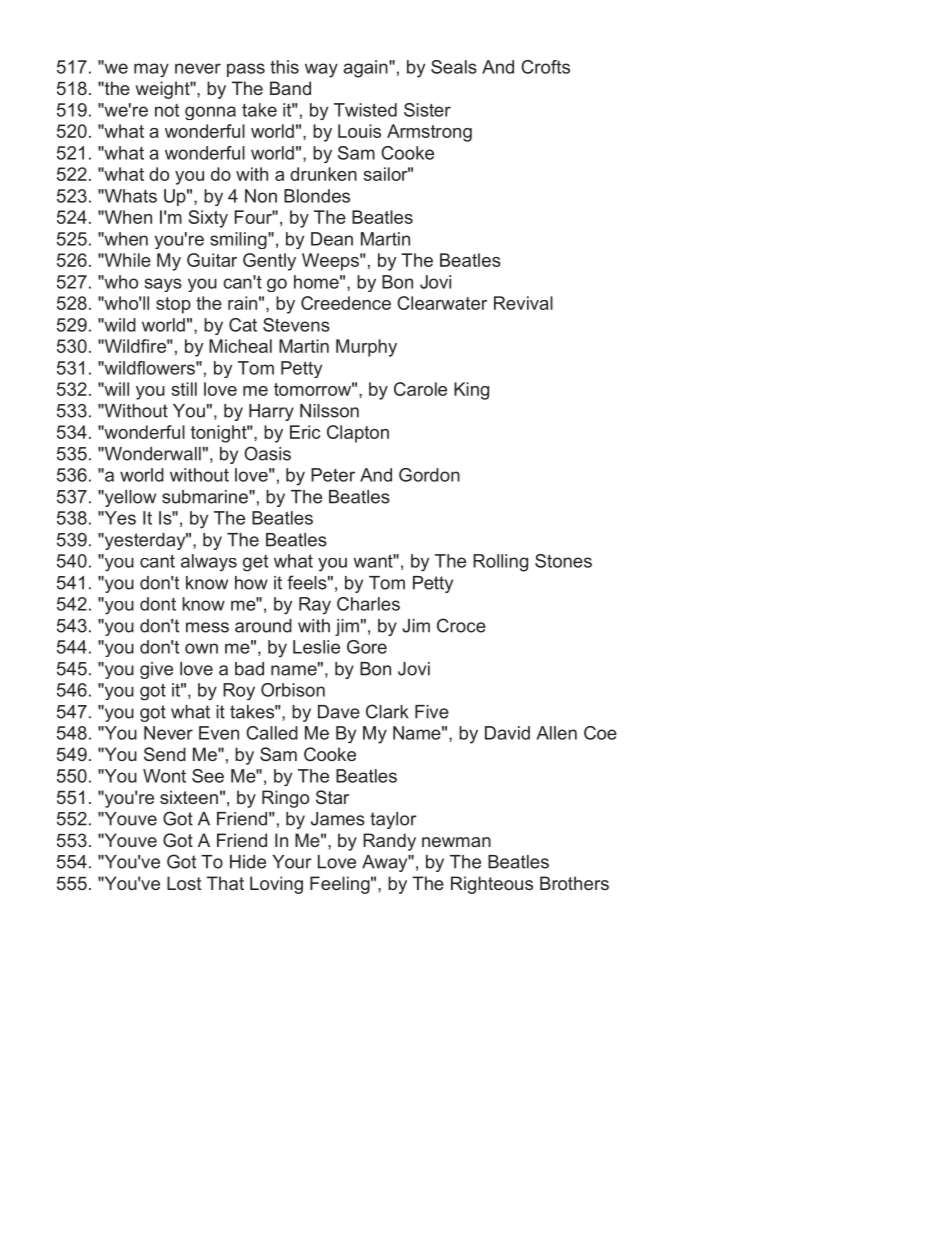  Describe the element at coordinates (545, 67) in the image. I see `Crofts` at that location.
